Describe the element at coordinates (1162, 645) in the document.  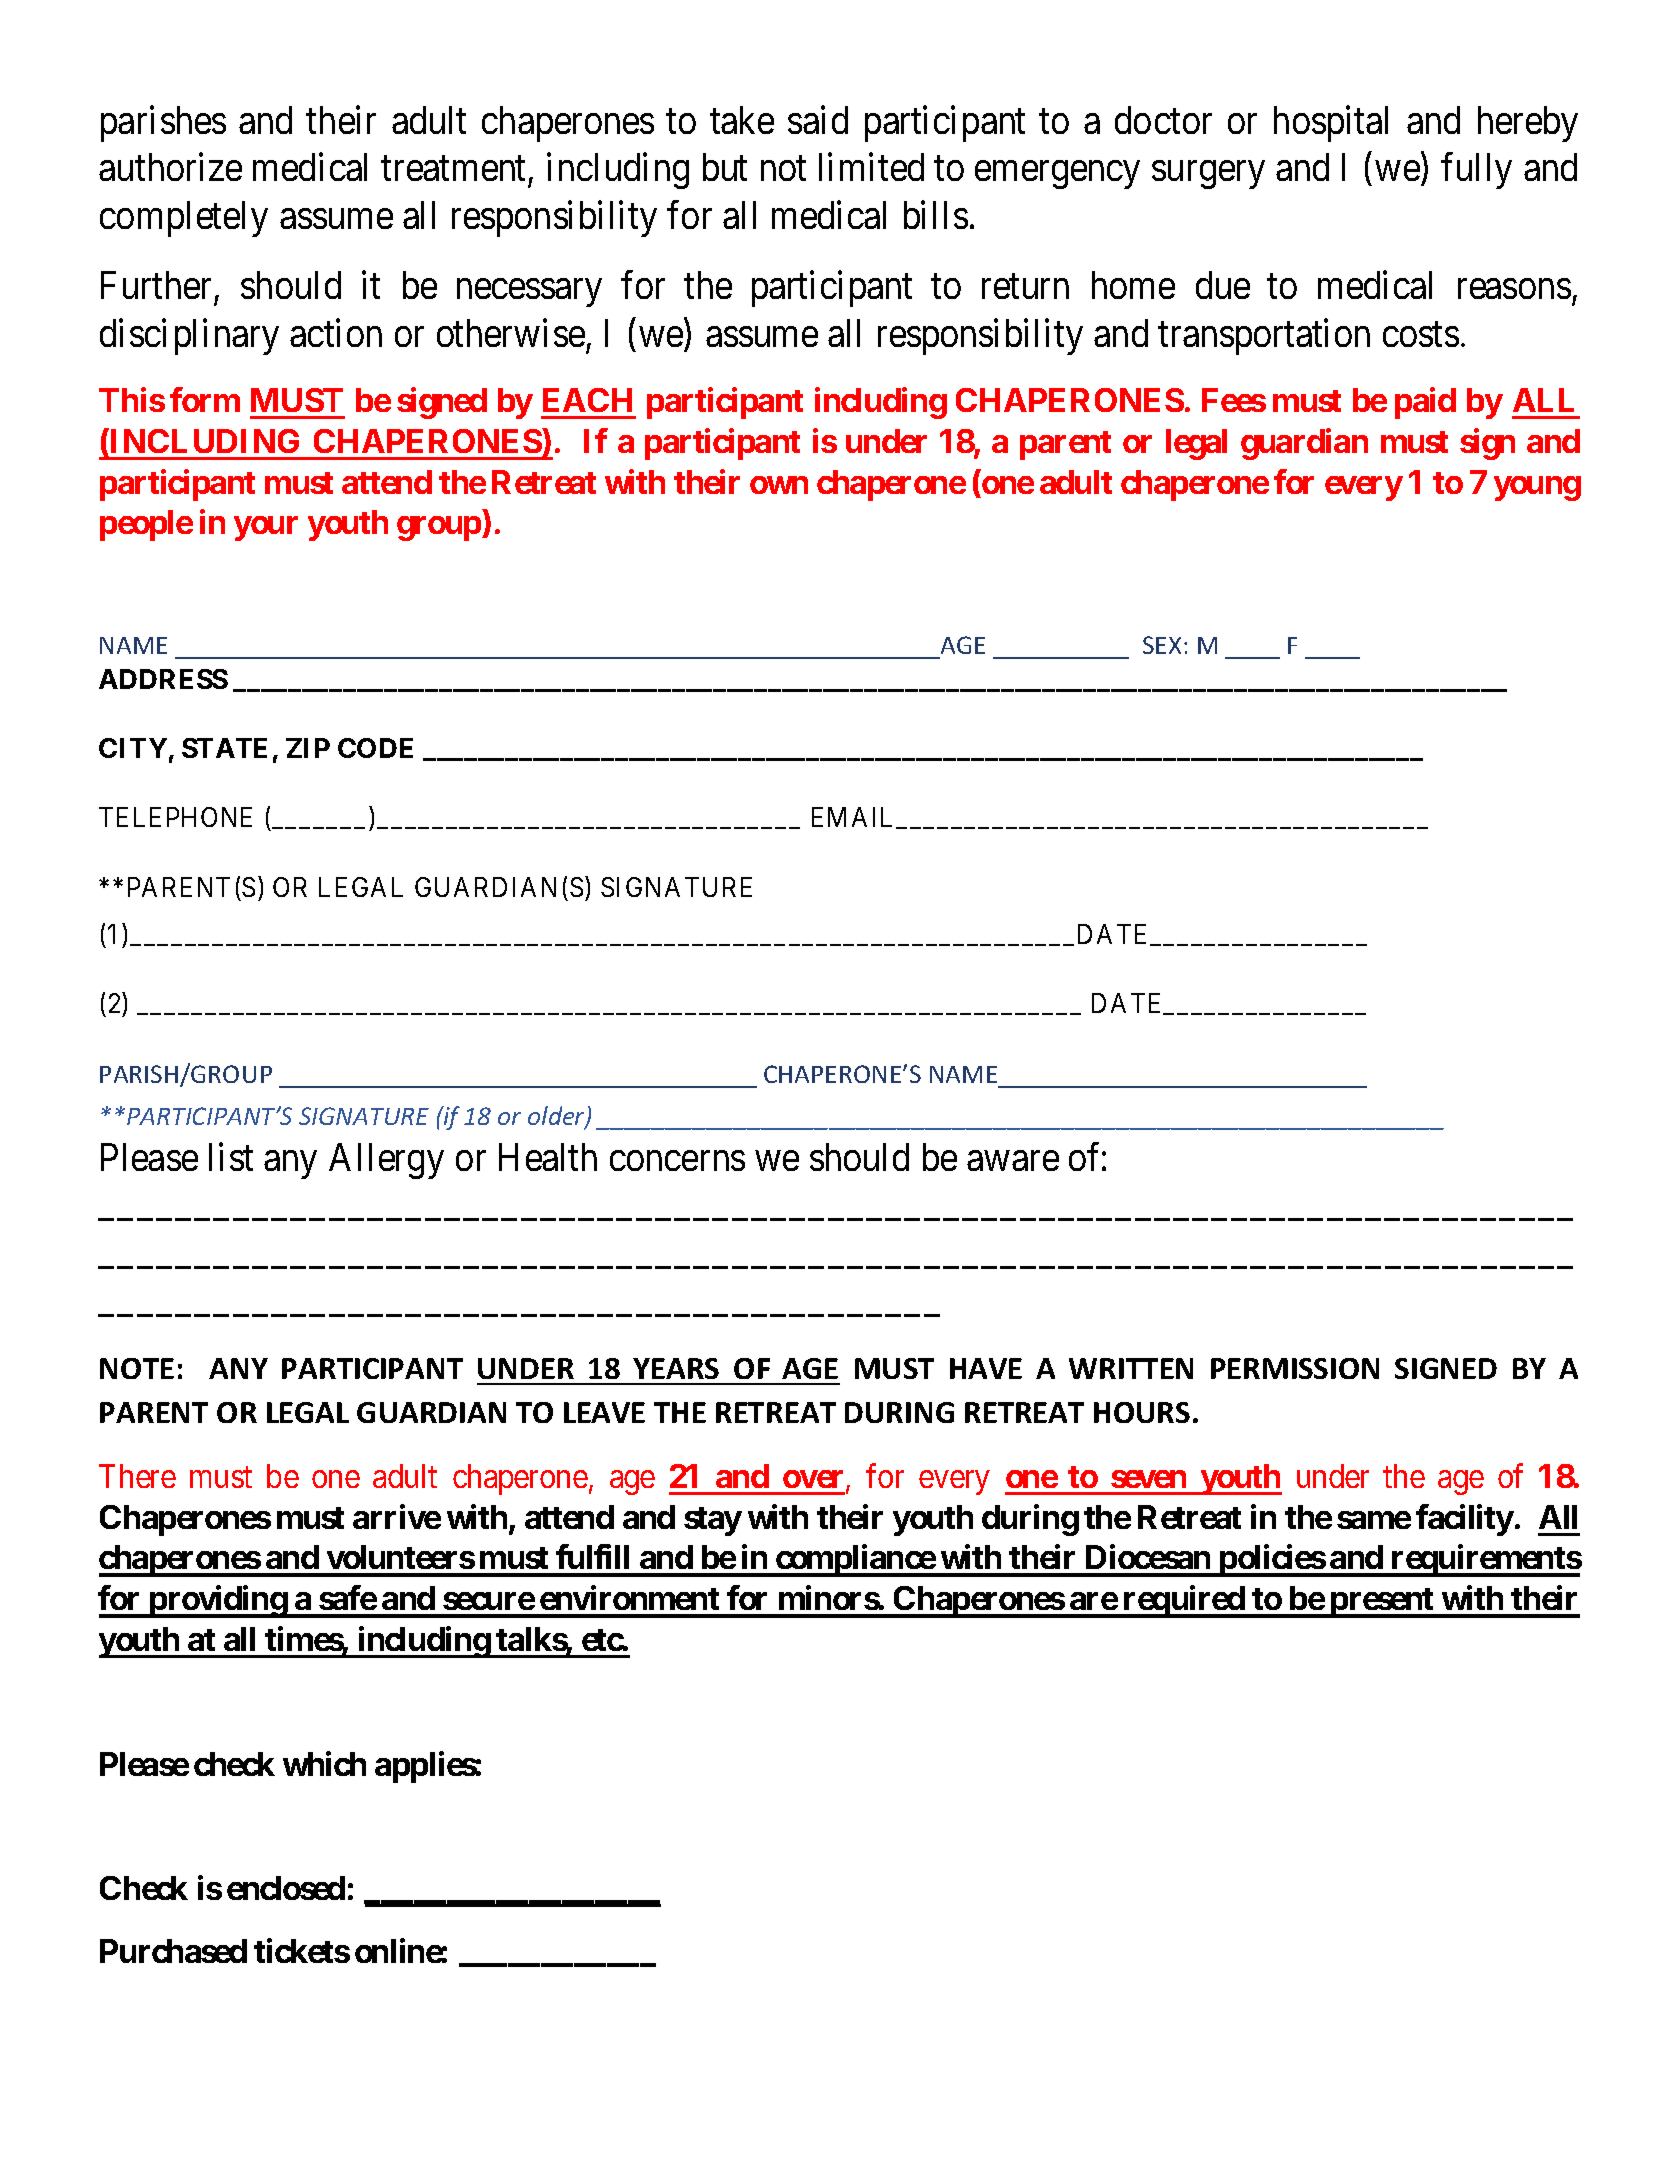
I see `SEX` at that location.
